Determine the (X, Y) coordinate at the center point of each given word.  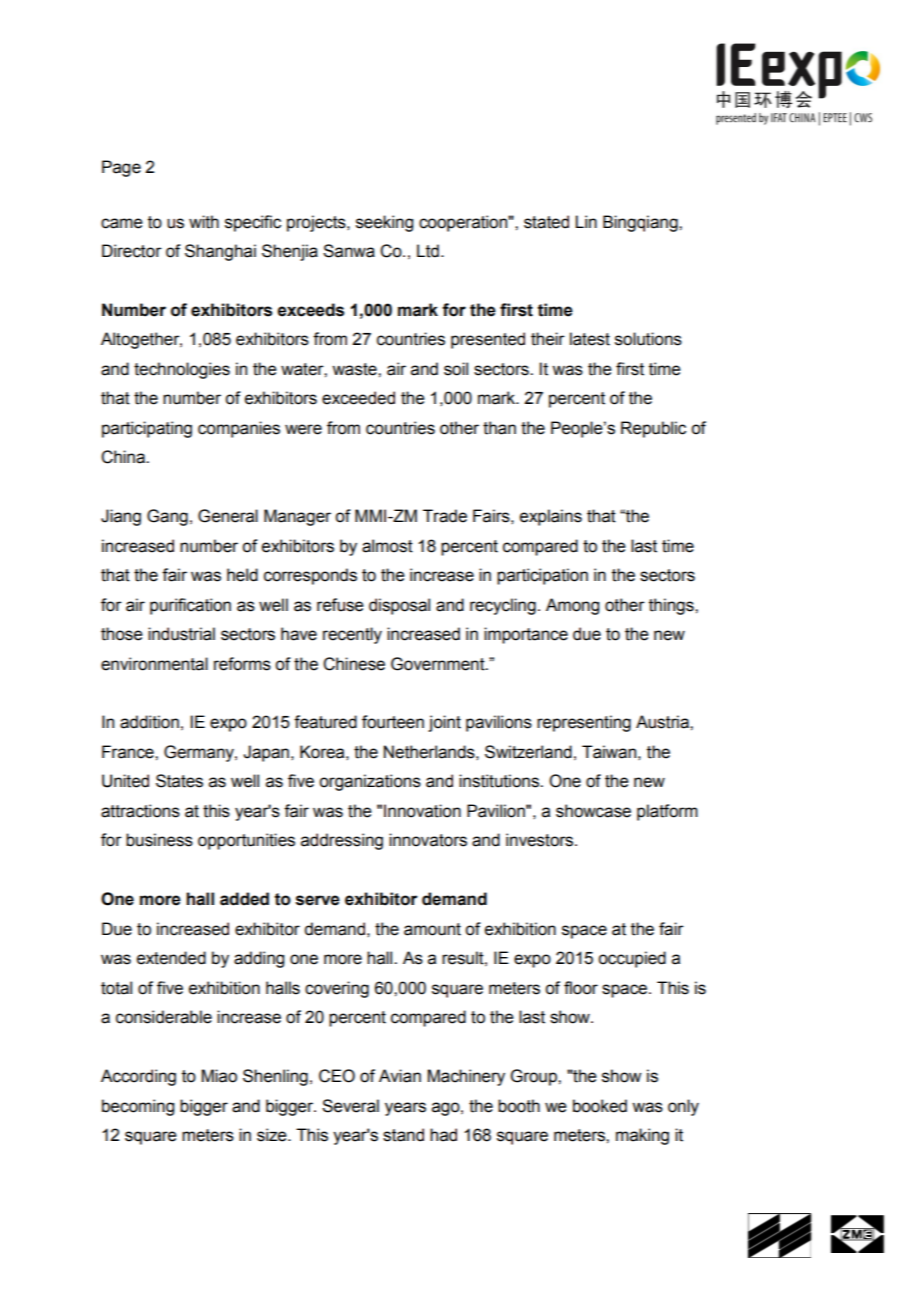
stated (546, 222)
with (204, 222)
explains (551, 517)
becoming (138, 1107)
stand (403, 1135)
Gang (167, 517)
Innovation (422, 811)
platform (667, 812)
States (179, 781)
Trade (445, 516)
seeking (384, 223)
